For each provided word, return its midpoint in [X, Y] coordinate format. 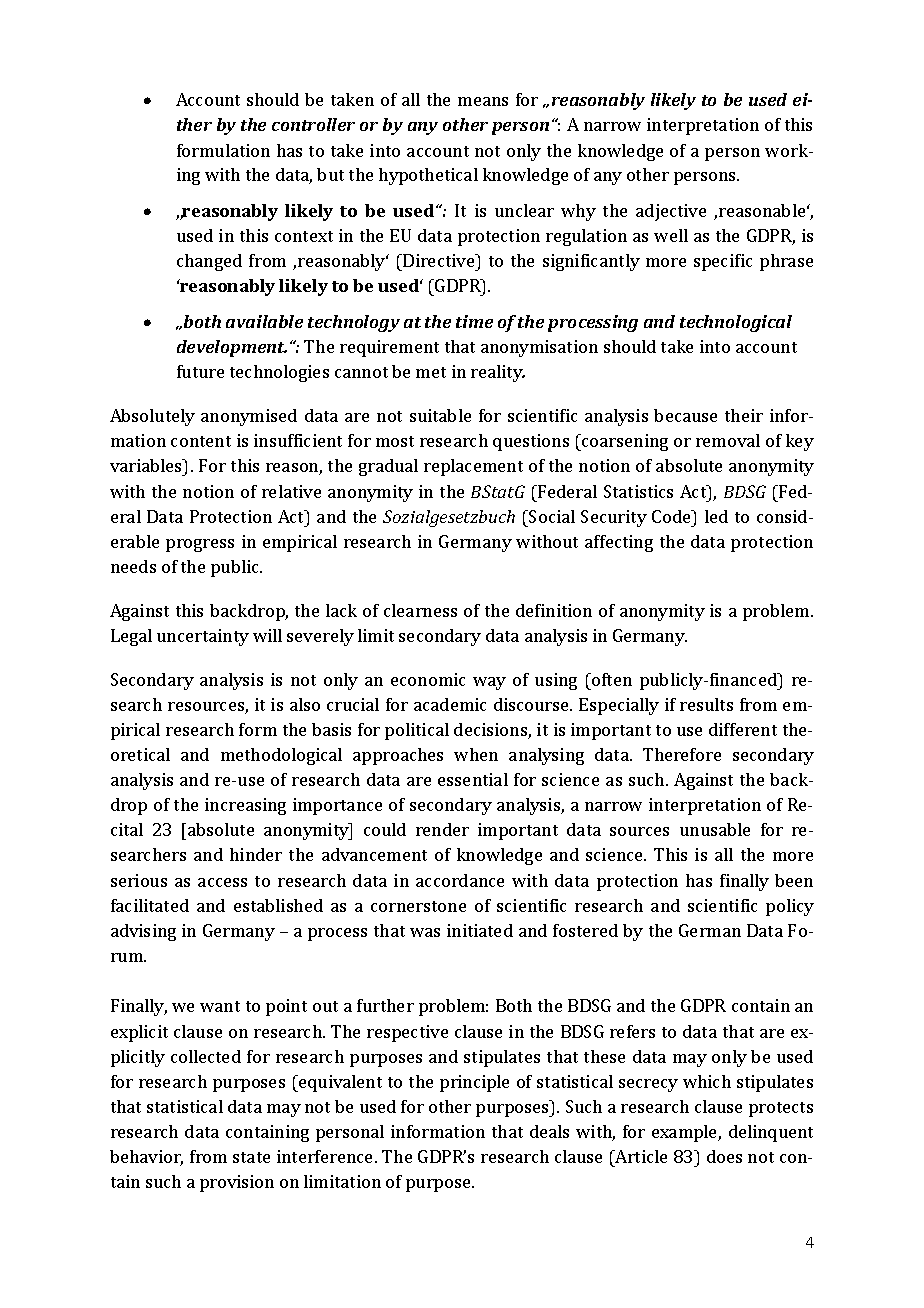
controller [313, 124]
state [251, 1157]
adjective [671, 212]
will [267, 635]
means [483, 101]
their [744, 415]
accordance [460, 880]
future [200, 371]
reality [498, 373]
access [222, 882]
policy [790, 907]
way [489, 683]
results [706, 704]
